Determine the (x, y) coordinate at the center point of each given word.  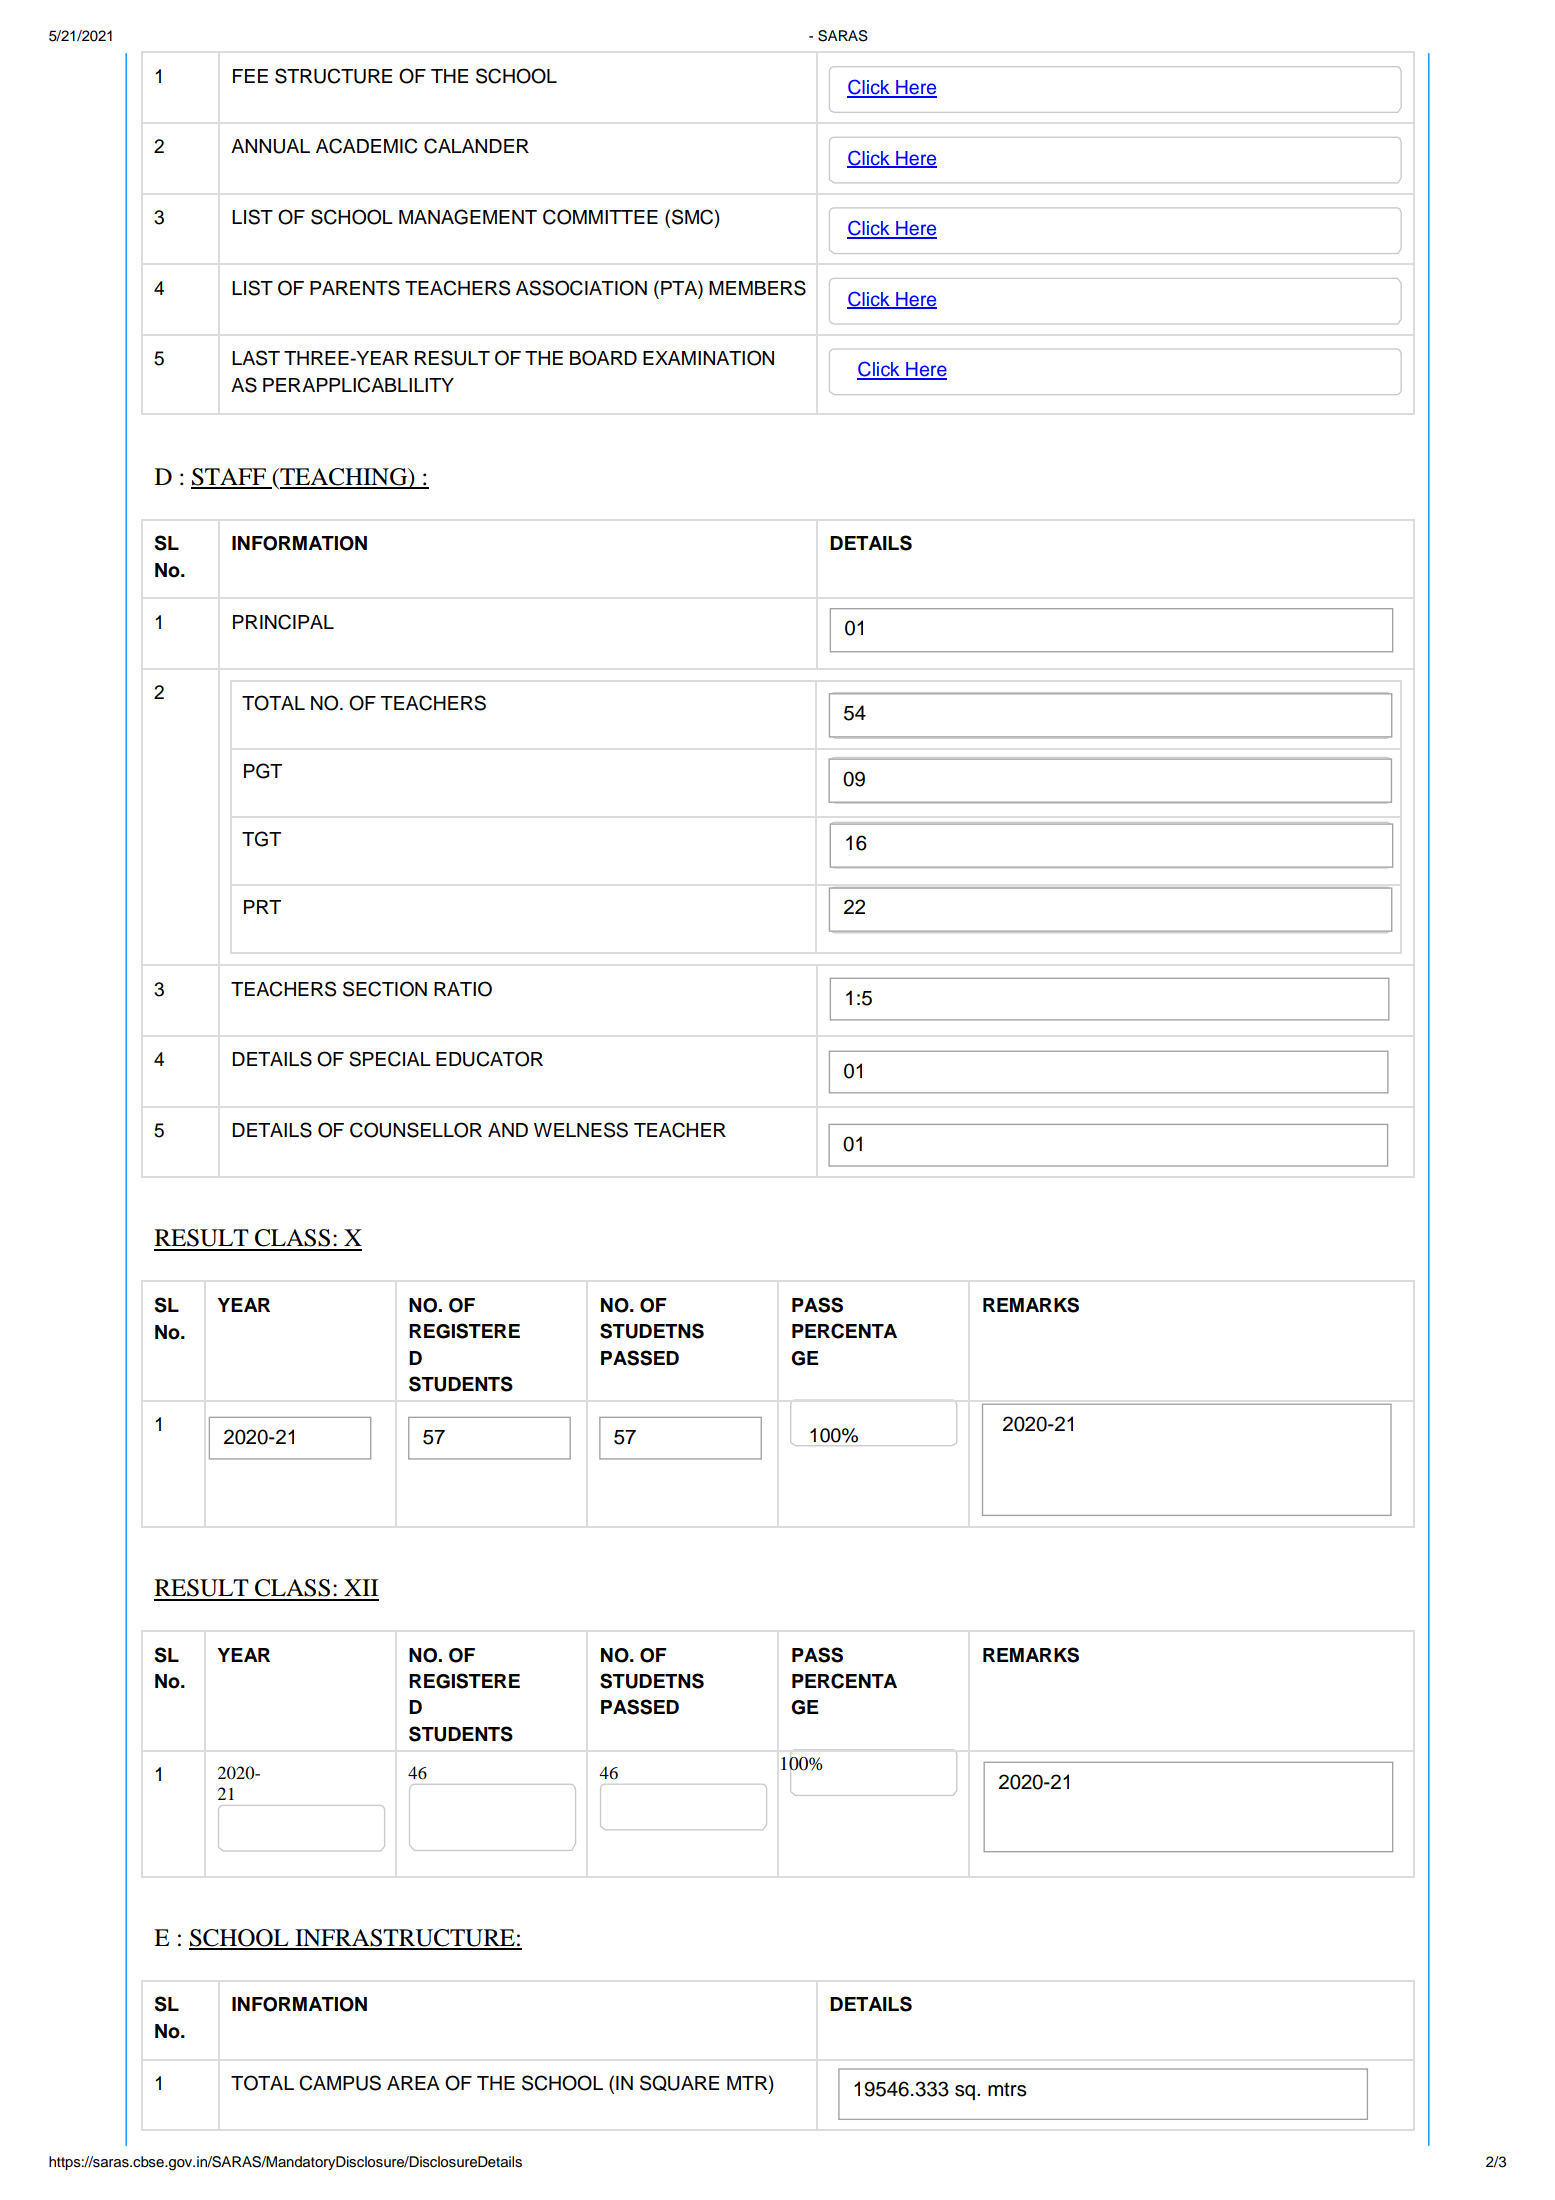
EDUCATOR (489, 1059)
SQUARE (679, 2083)
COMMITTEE (600, 217)
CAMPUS (340, 2083)
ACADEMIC (366, 146)
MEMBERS (757, 288)
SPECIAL (390, 1059)
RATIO (463, 989)
